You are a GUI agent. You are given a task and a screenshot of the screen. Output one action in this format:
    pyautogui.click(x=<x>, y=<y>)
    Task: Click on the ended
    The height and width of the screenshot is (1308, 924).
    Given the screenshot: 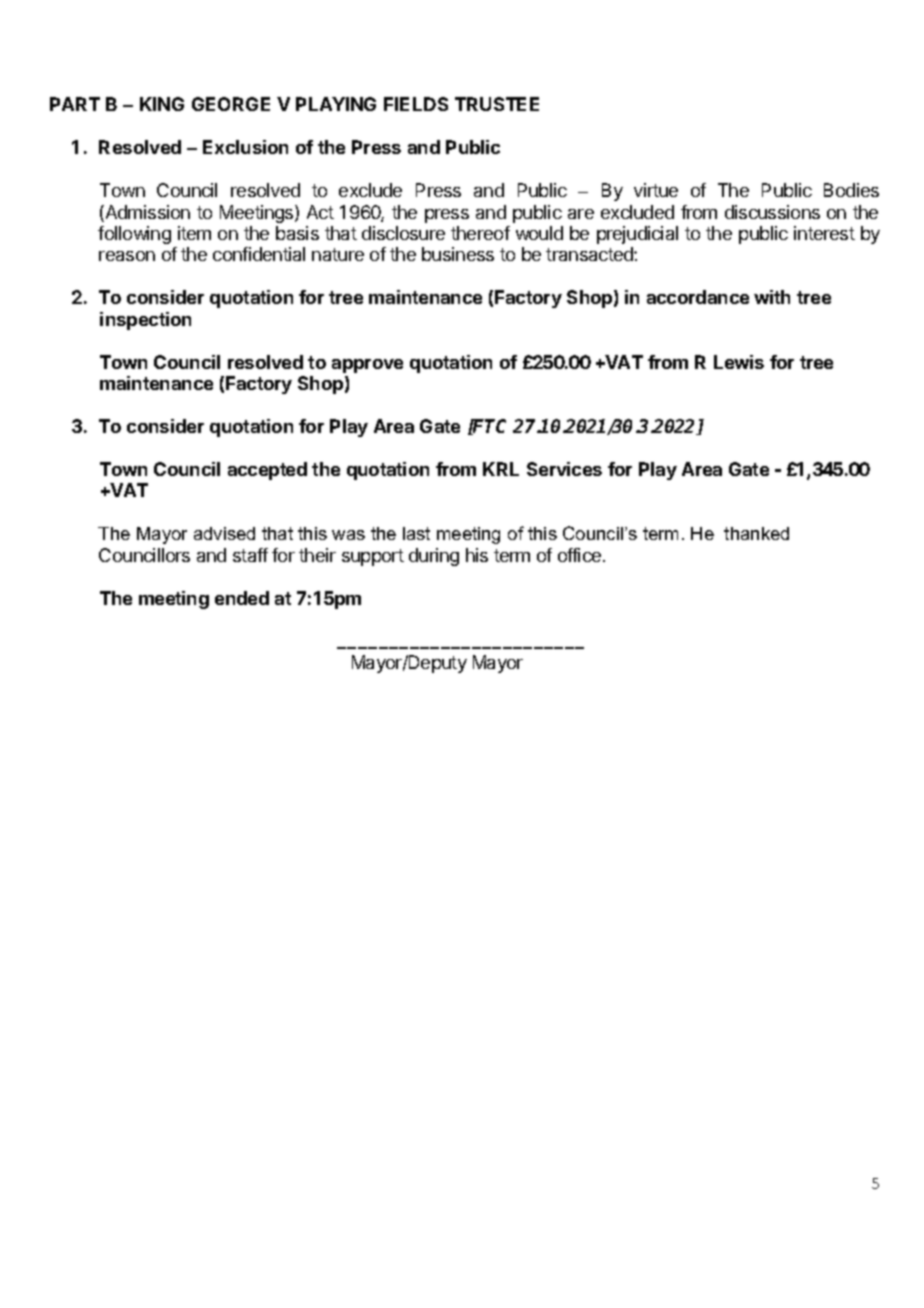 What is the action you would take?
    pyautogui.click(x=242, y=598)
